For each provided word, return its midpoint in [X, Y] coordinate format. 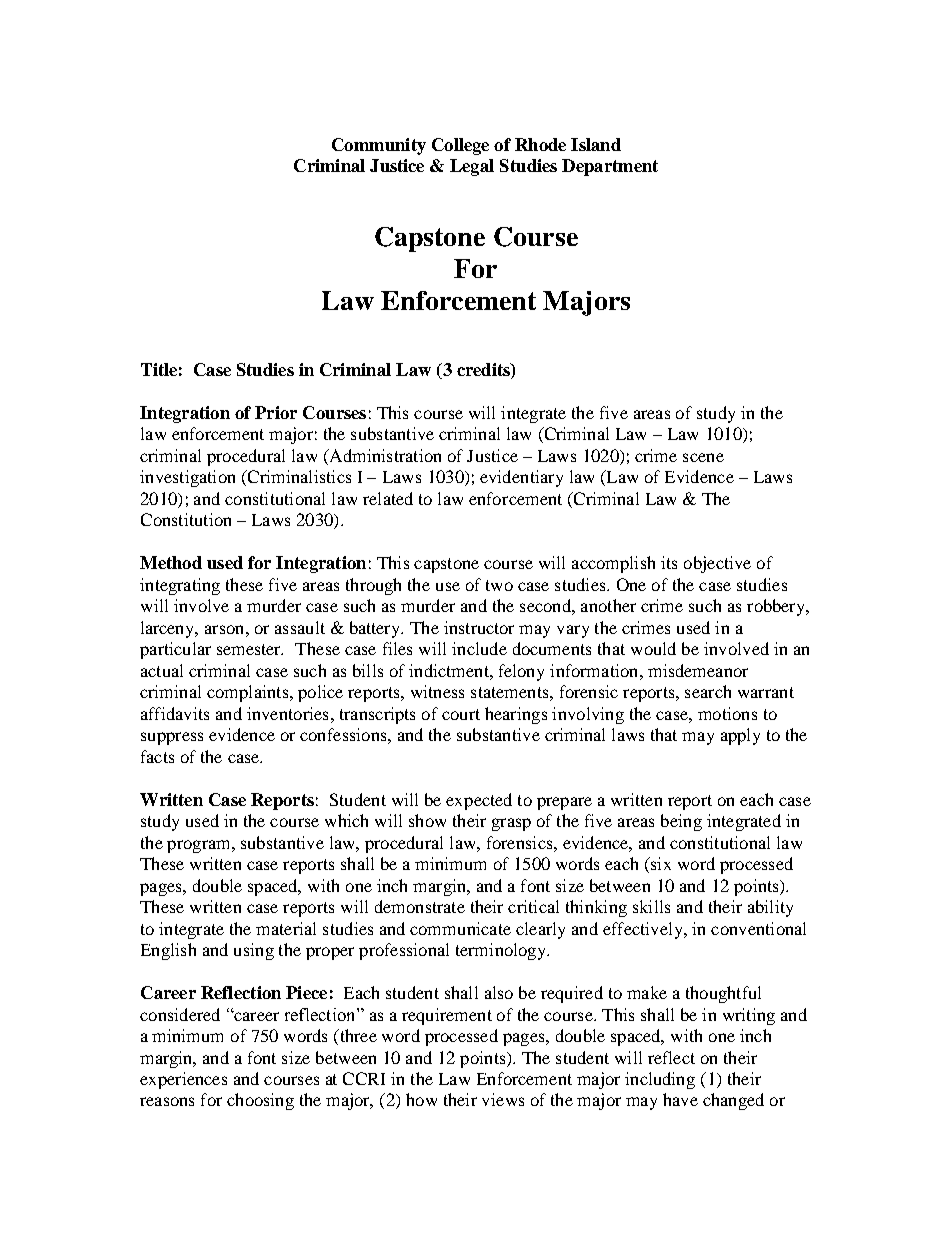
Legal [472, 167]
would [653, 648]
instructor [479, 627]
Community [379, 146]
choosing [260, 1101]
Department [610, 167]
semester [250, 649]
